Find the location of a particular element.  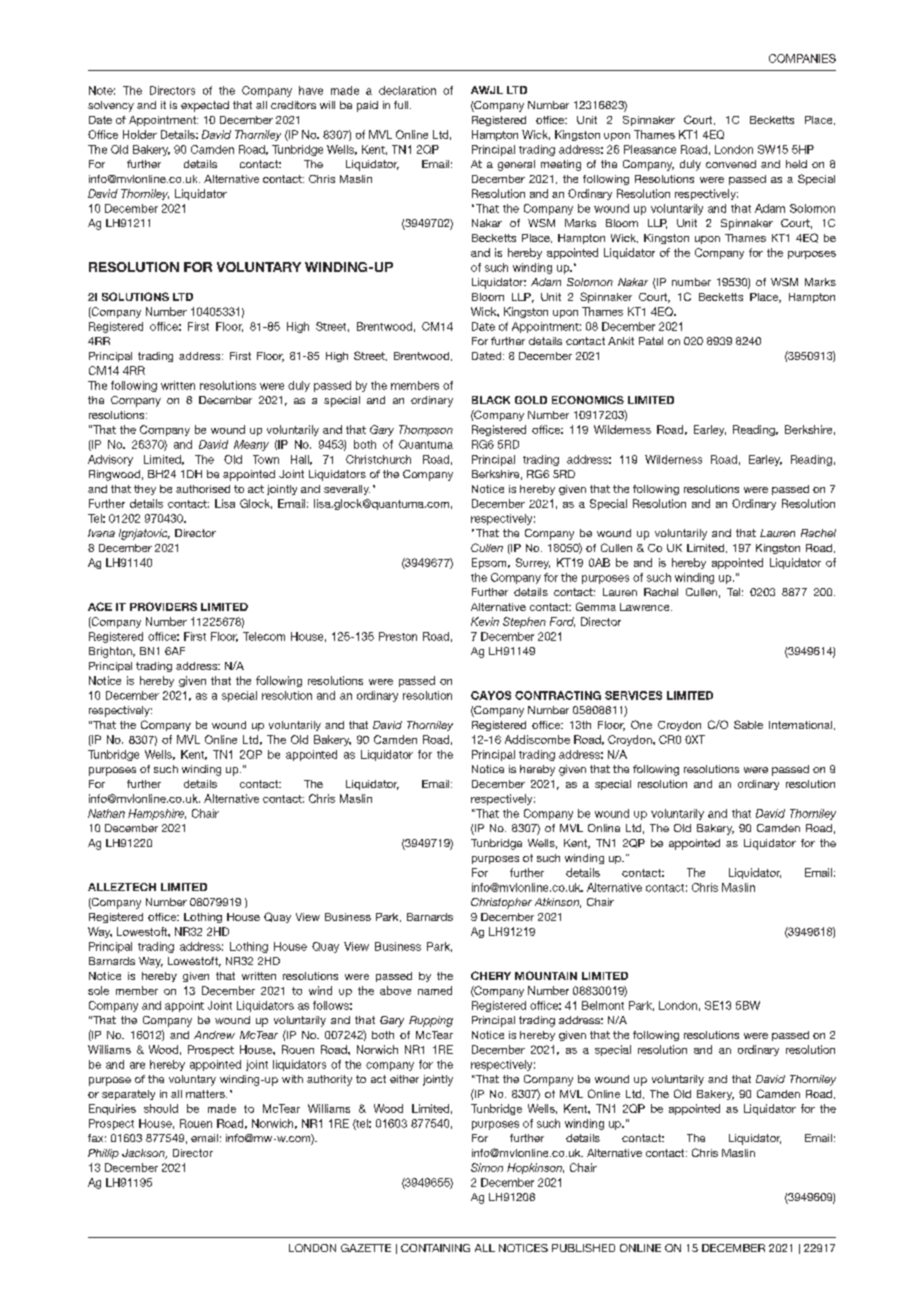

Jackson is located at coordinates (144, 1154).
